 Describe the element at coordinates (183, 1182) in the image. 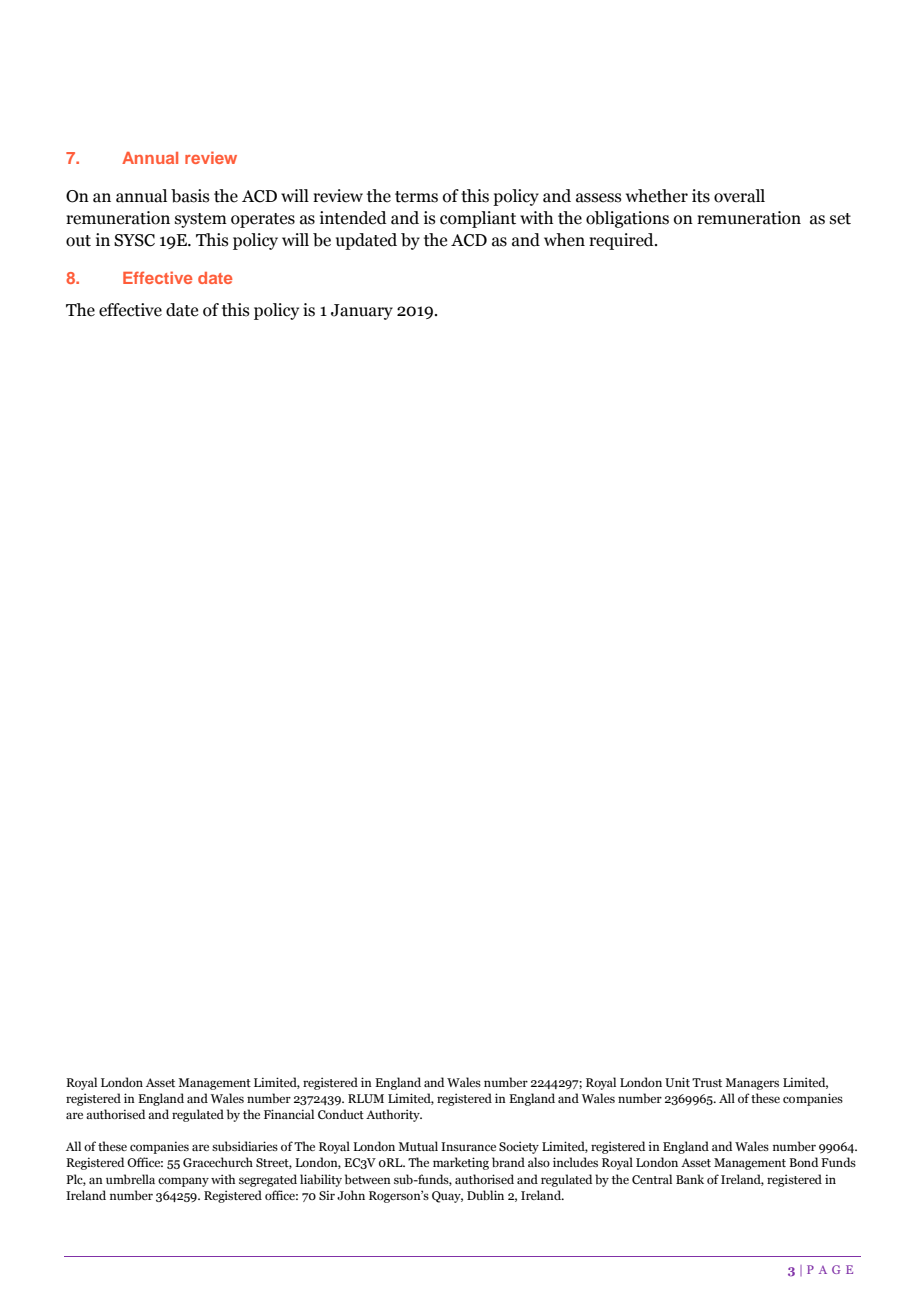

I see `company` at that location.
